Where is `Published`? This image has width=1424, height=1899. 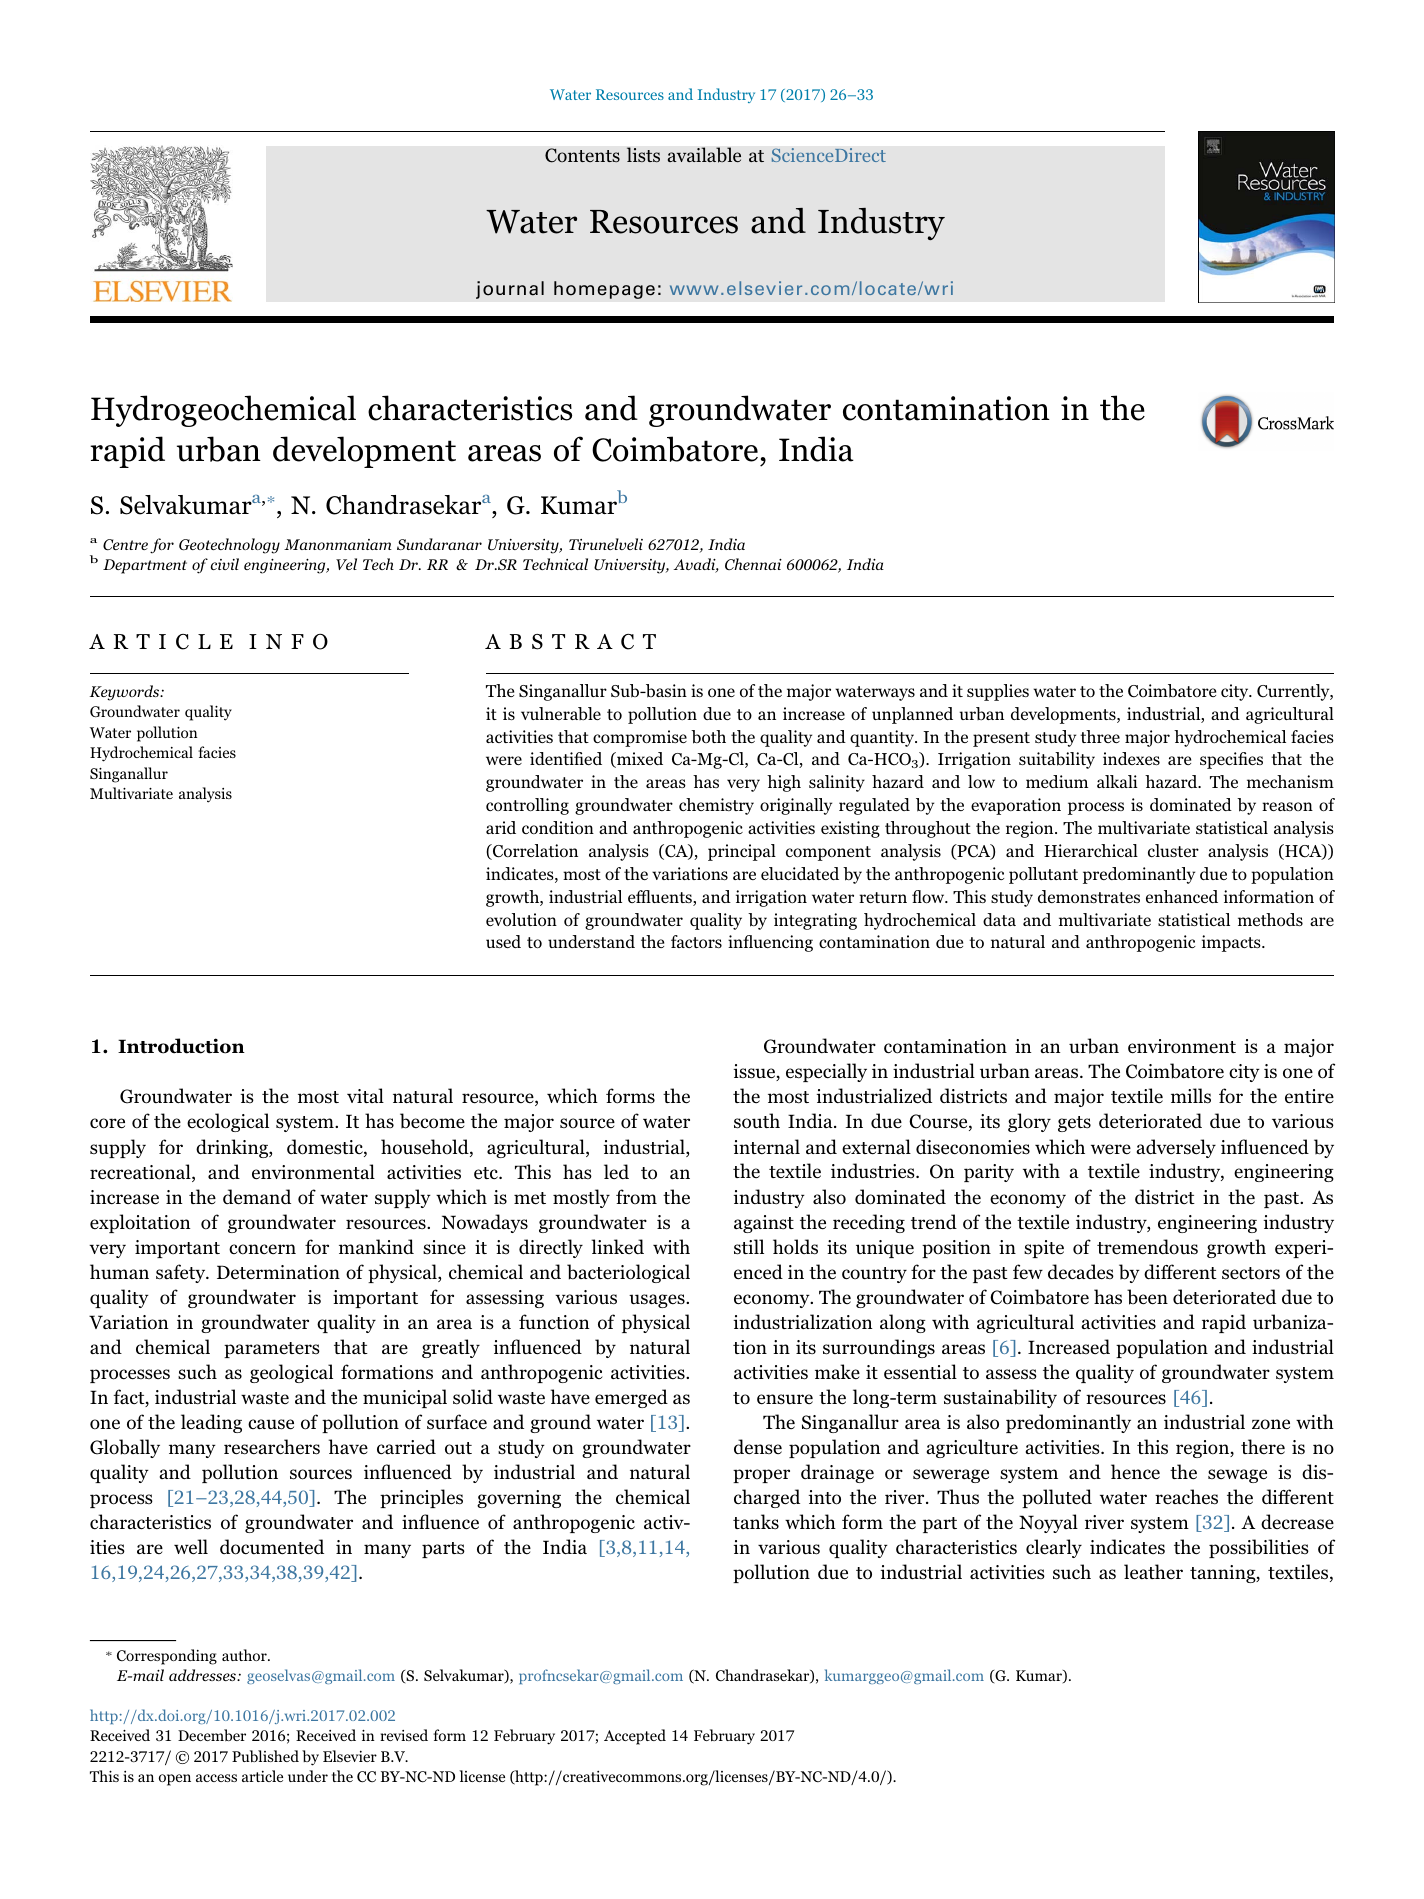
Published is located at coordinates (265, 1756).
